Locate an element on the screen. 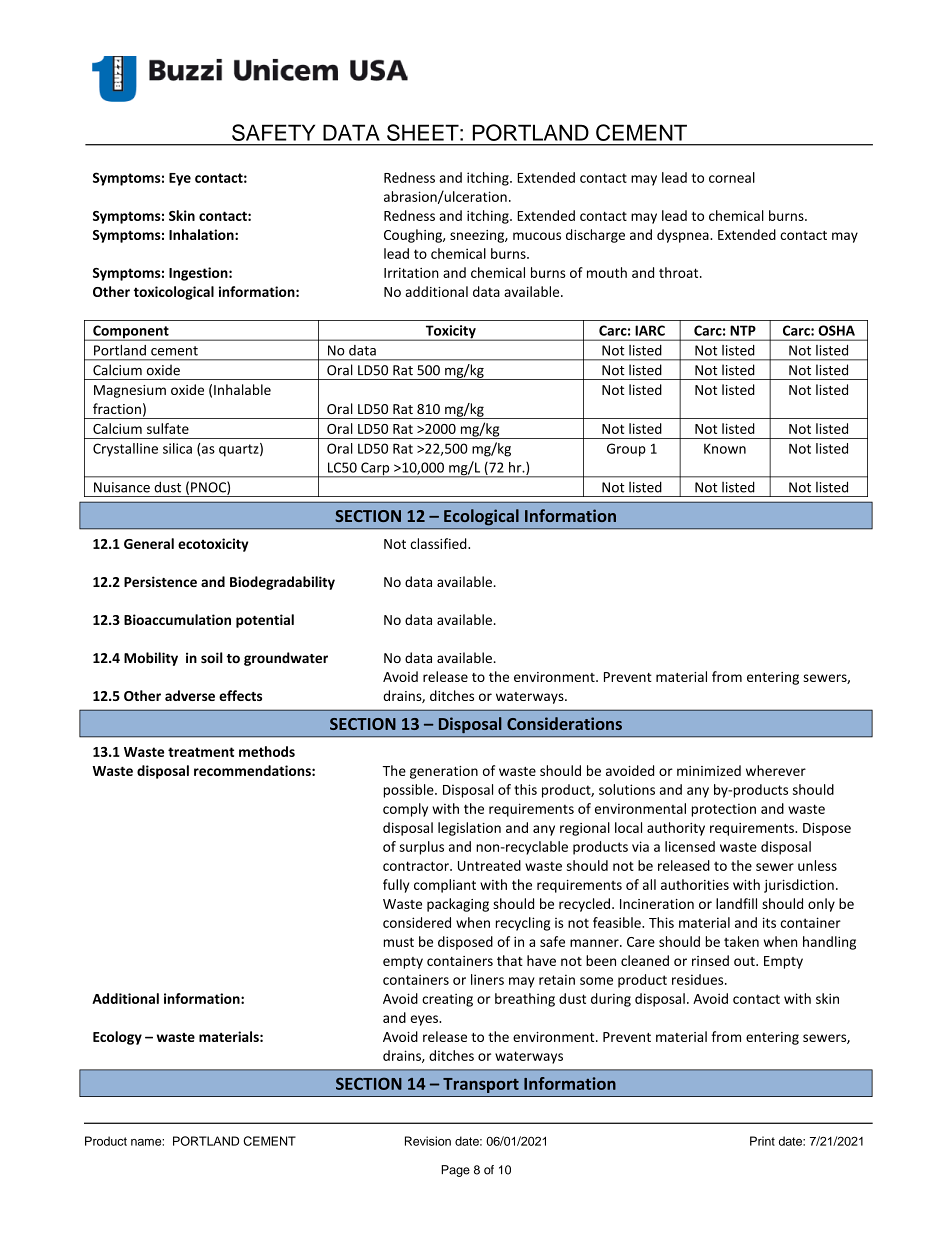 This screenshot has height=1233, width=952. corneal is located at coordinates (732, 177).
